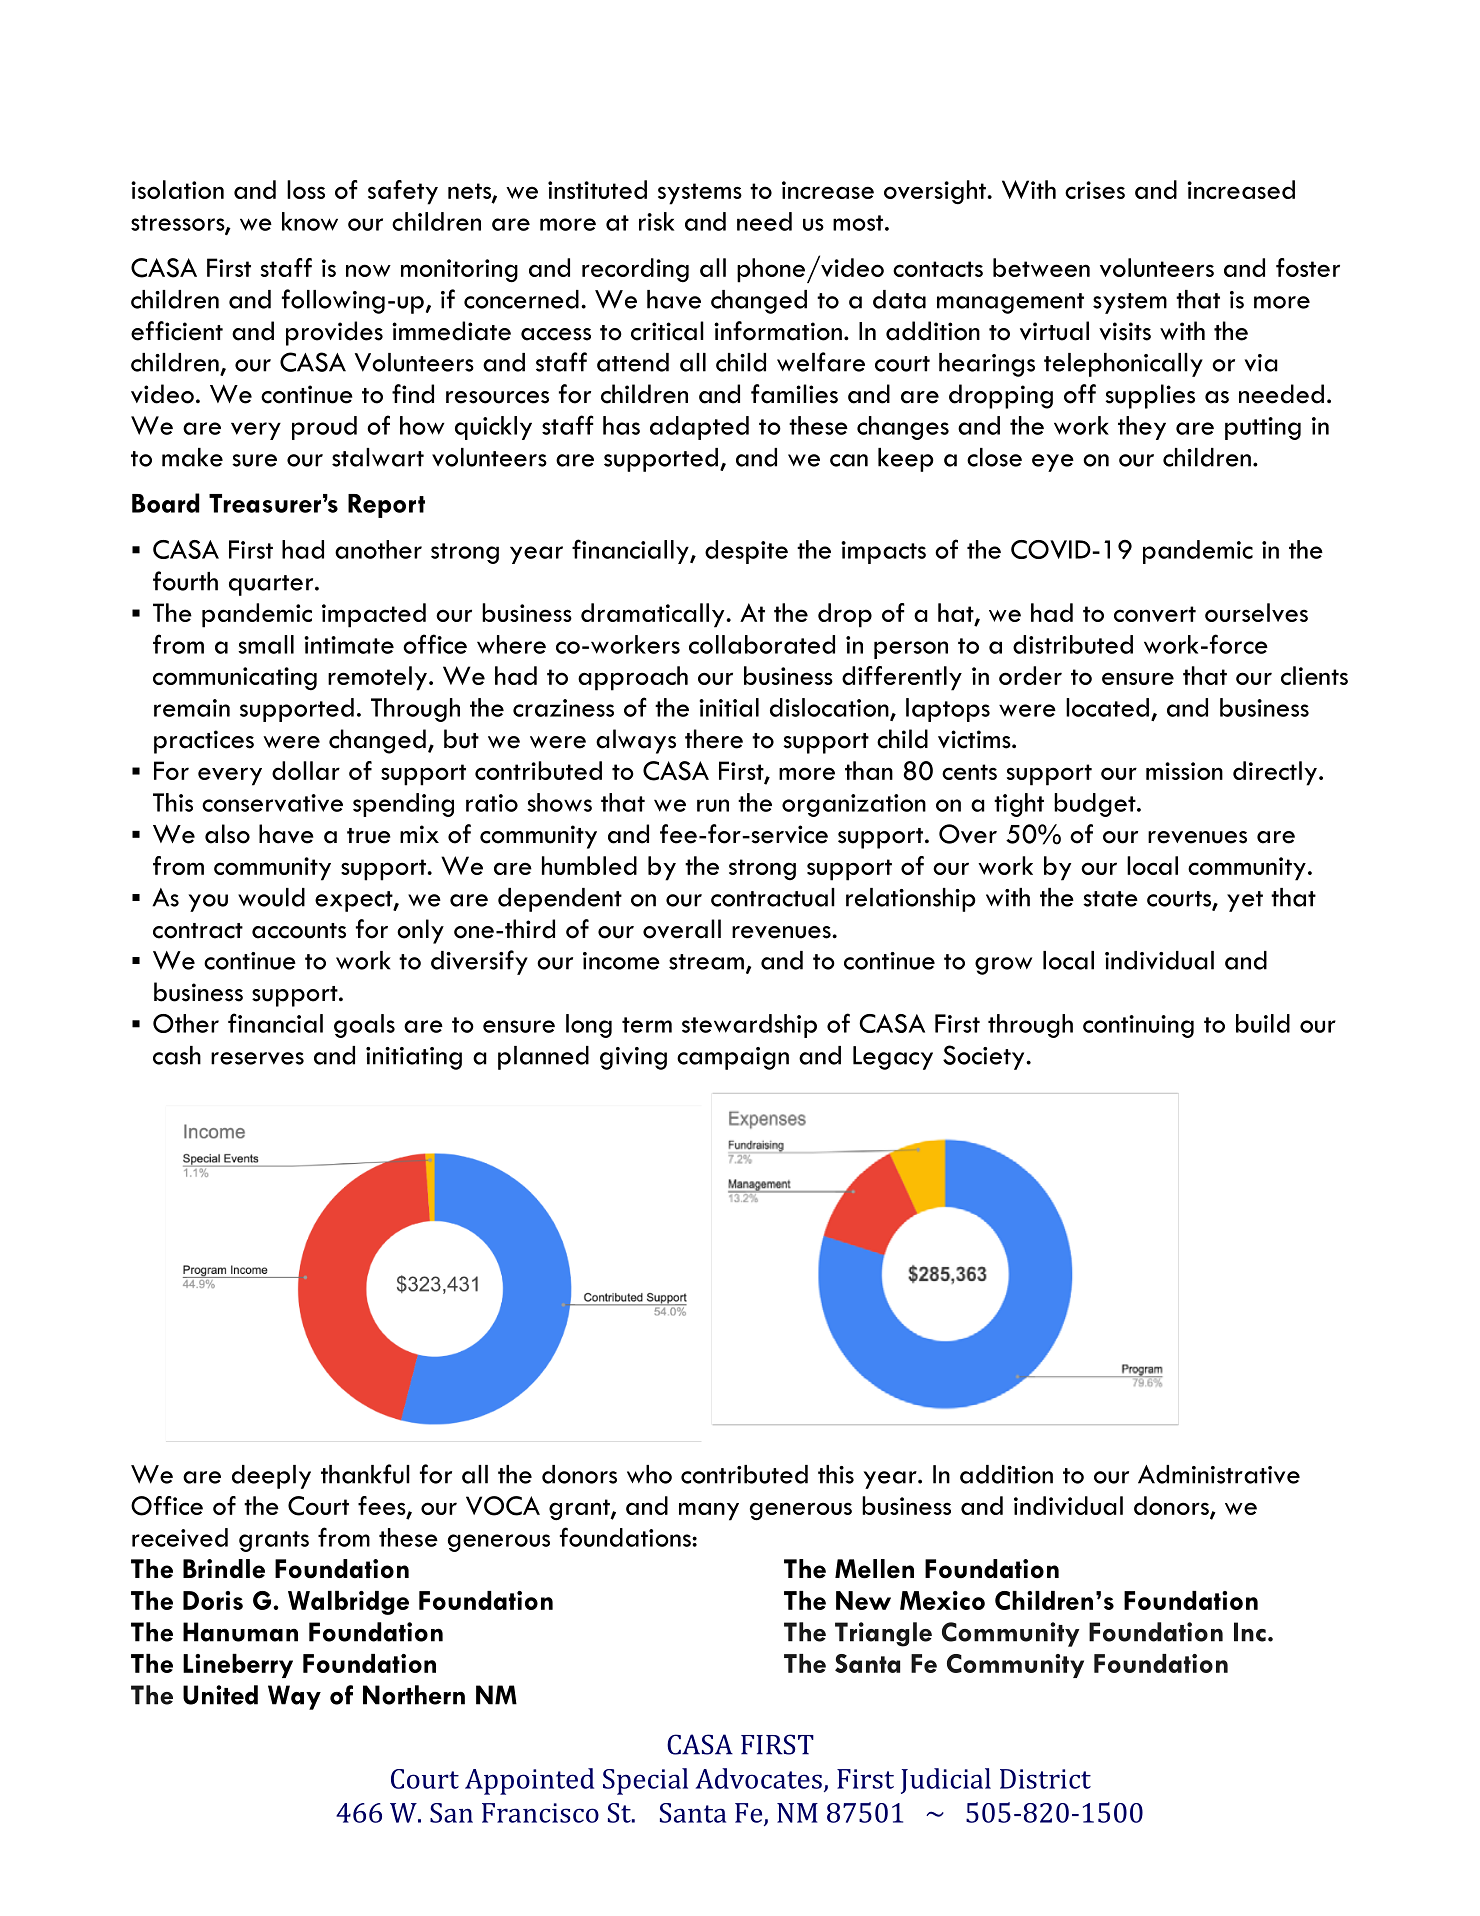 The image size is (1480, 1916). I want to click on crises, so click(1095, 190).
